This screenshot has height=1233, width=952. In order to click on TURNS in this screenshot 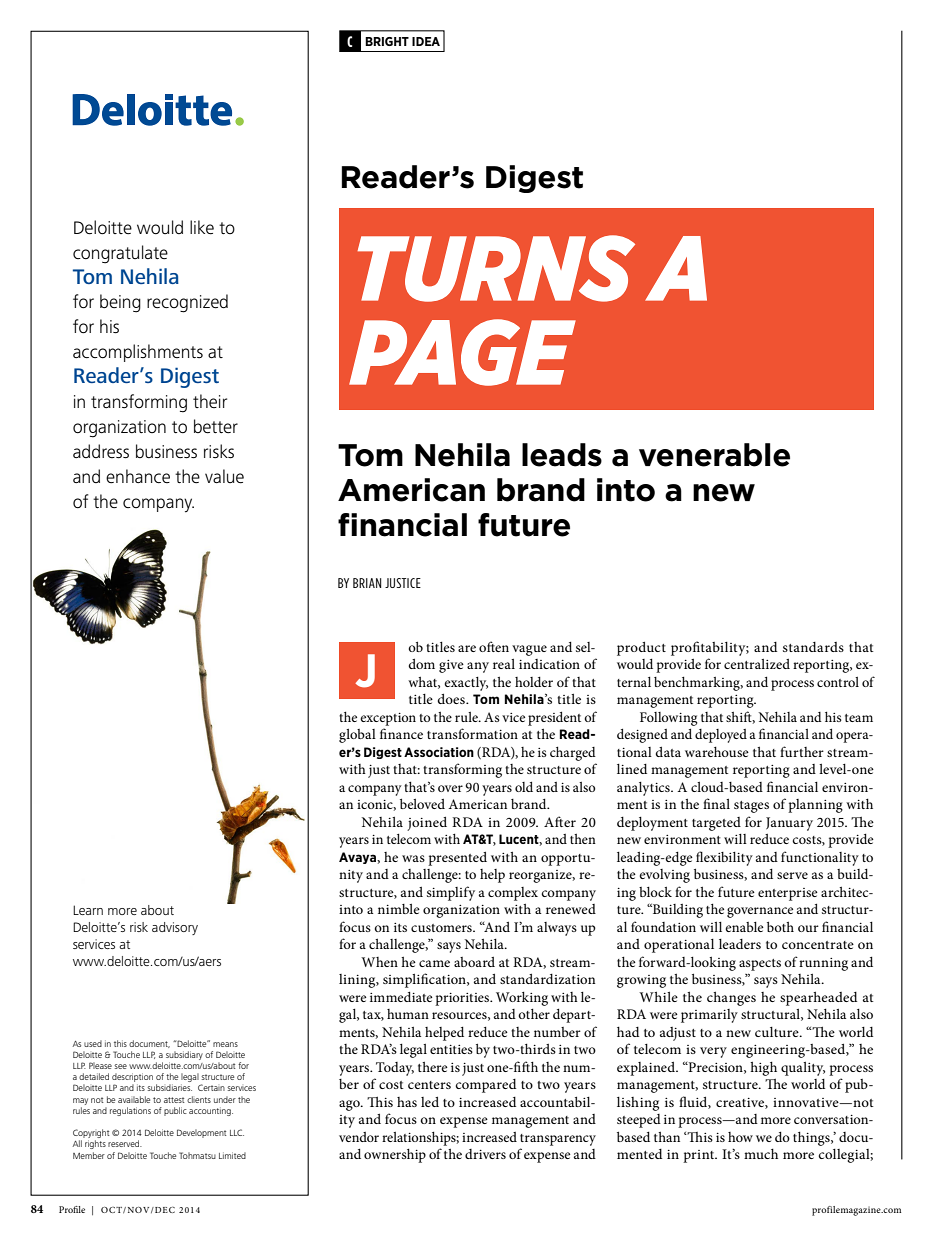, I will do `click(496, 268)`.
